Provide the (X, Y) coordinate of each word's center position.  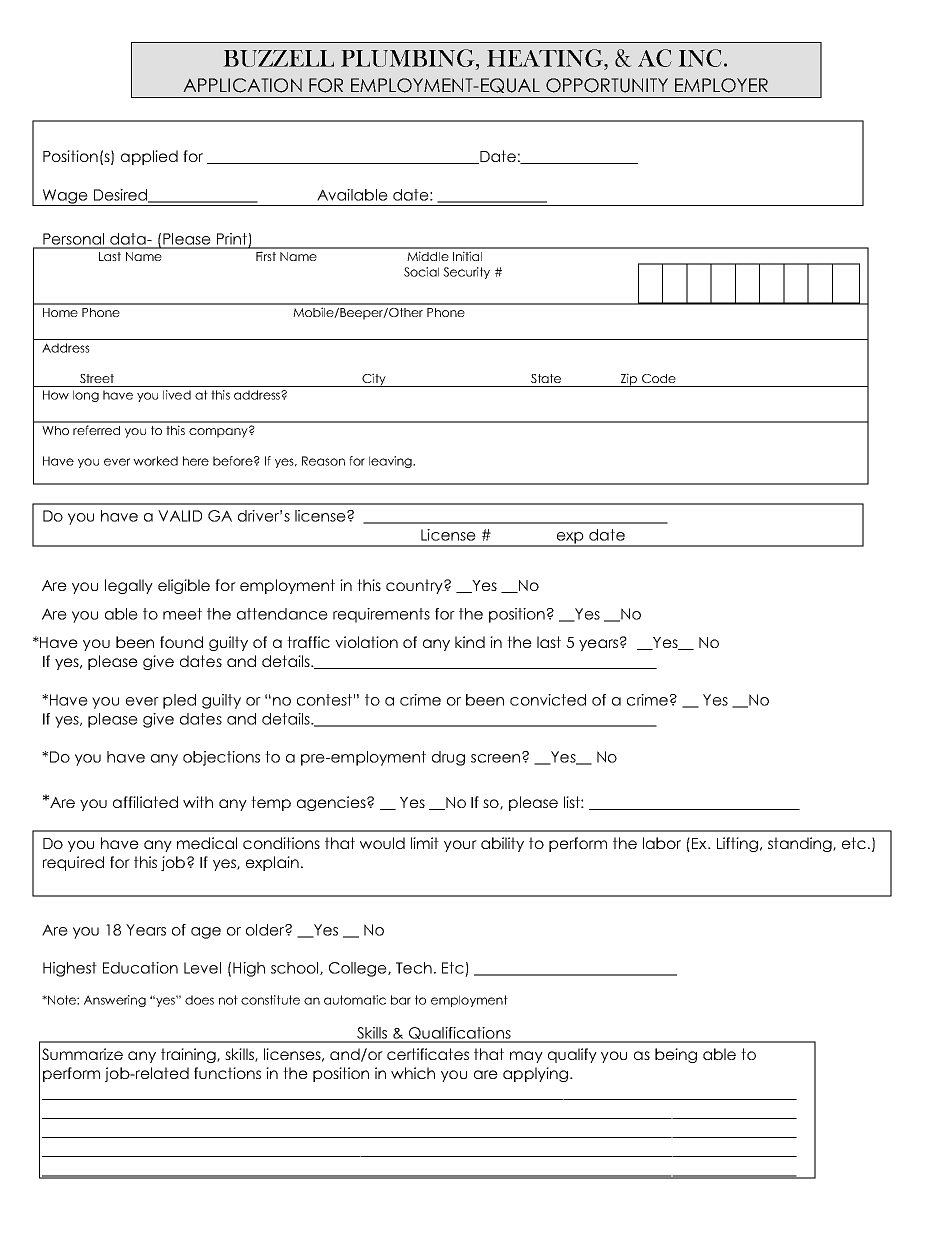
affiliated (145, 802)
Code (659, 378)
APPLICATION (242, 85)
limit (425, 843)
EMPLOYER (721, 85)
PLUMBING (409, 58)
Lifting (737, 844)
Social (421, 272)
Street (97, 378)
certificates (428, 1054)
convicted (548, 700)
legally (129, 586)
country (415, 586)
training (189, 1055)
